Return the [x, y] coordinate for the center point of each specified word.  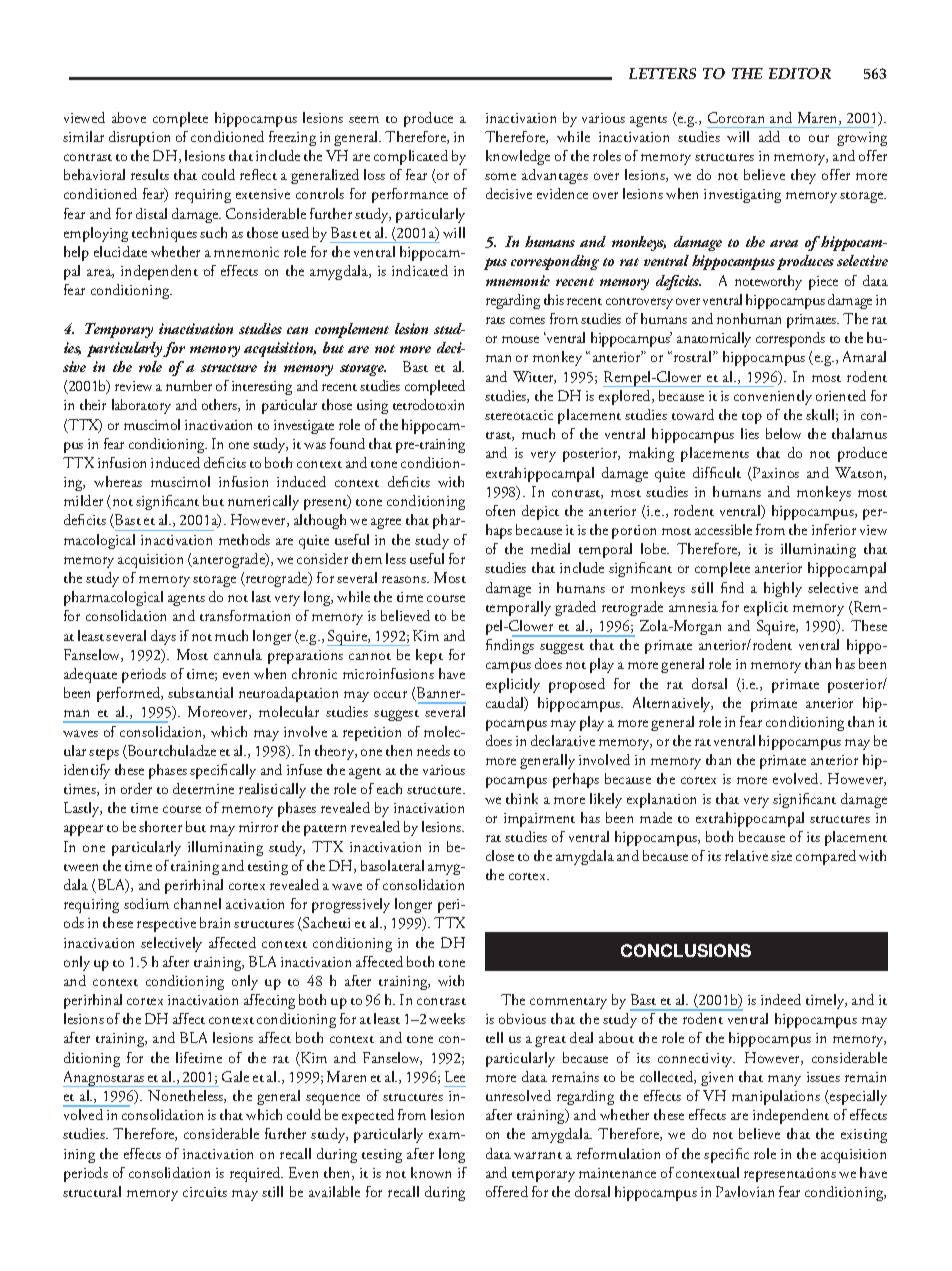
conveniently [773, 397]
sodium [146, 903]
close [500, 855]
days [163, 637]
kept [429, 656]
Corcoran [736, 117]
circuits [205, 1192]
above [129, 117]
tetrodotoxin [428, 404]
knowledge [518, 157]
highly [783, 589]
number [189, 385]
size [781, 856]
